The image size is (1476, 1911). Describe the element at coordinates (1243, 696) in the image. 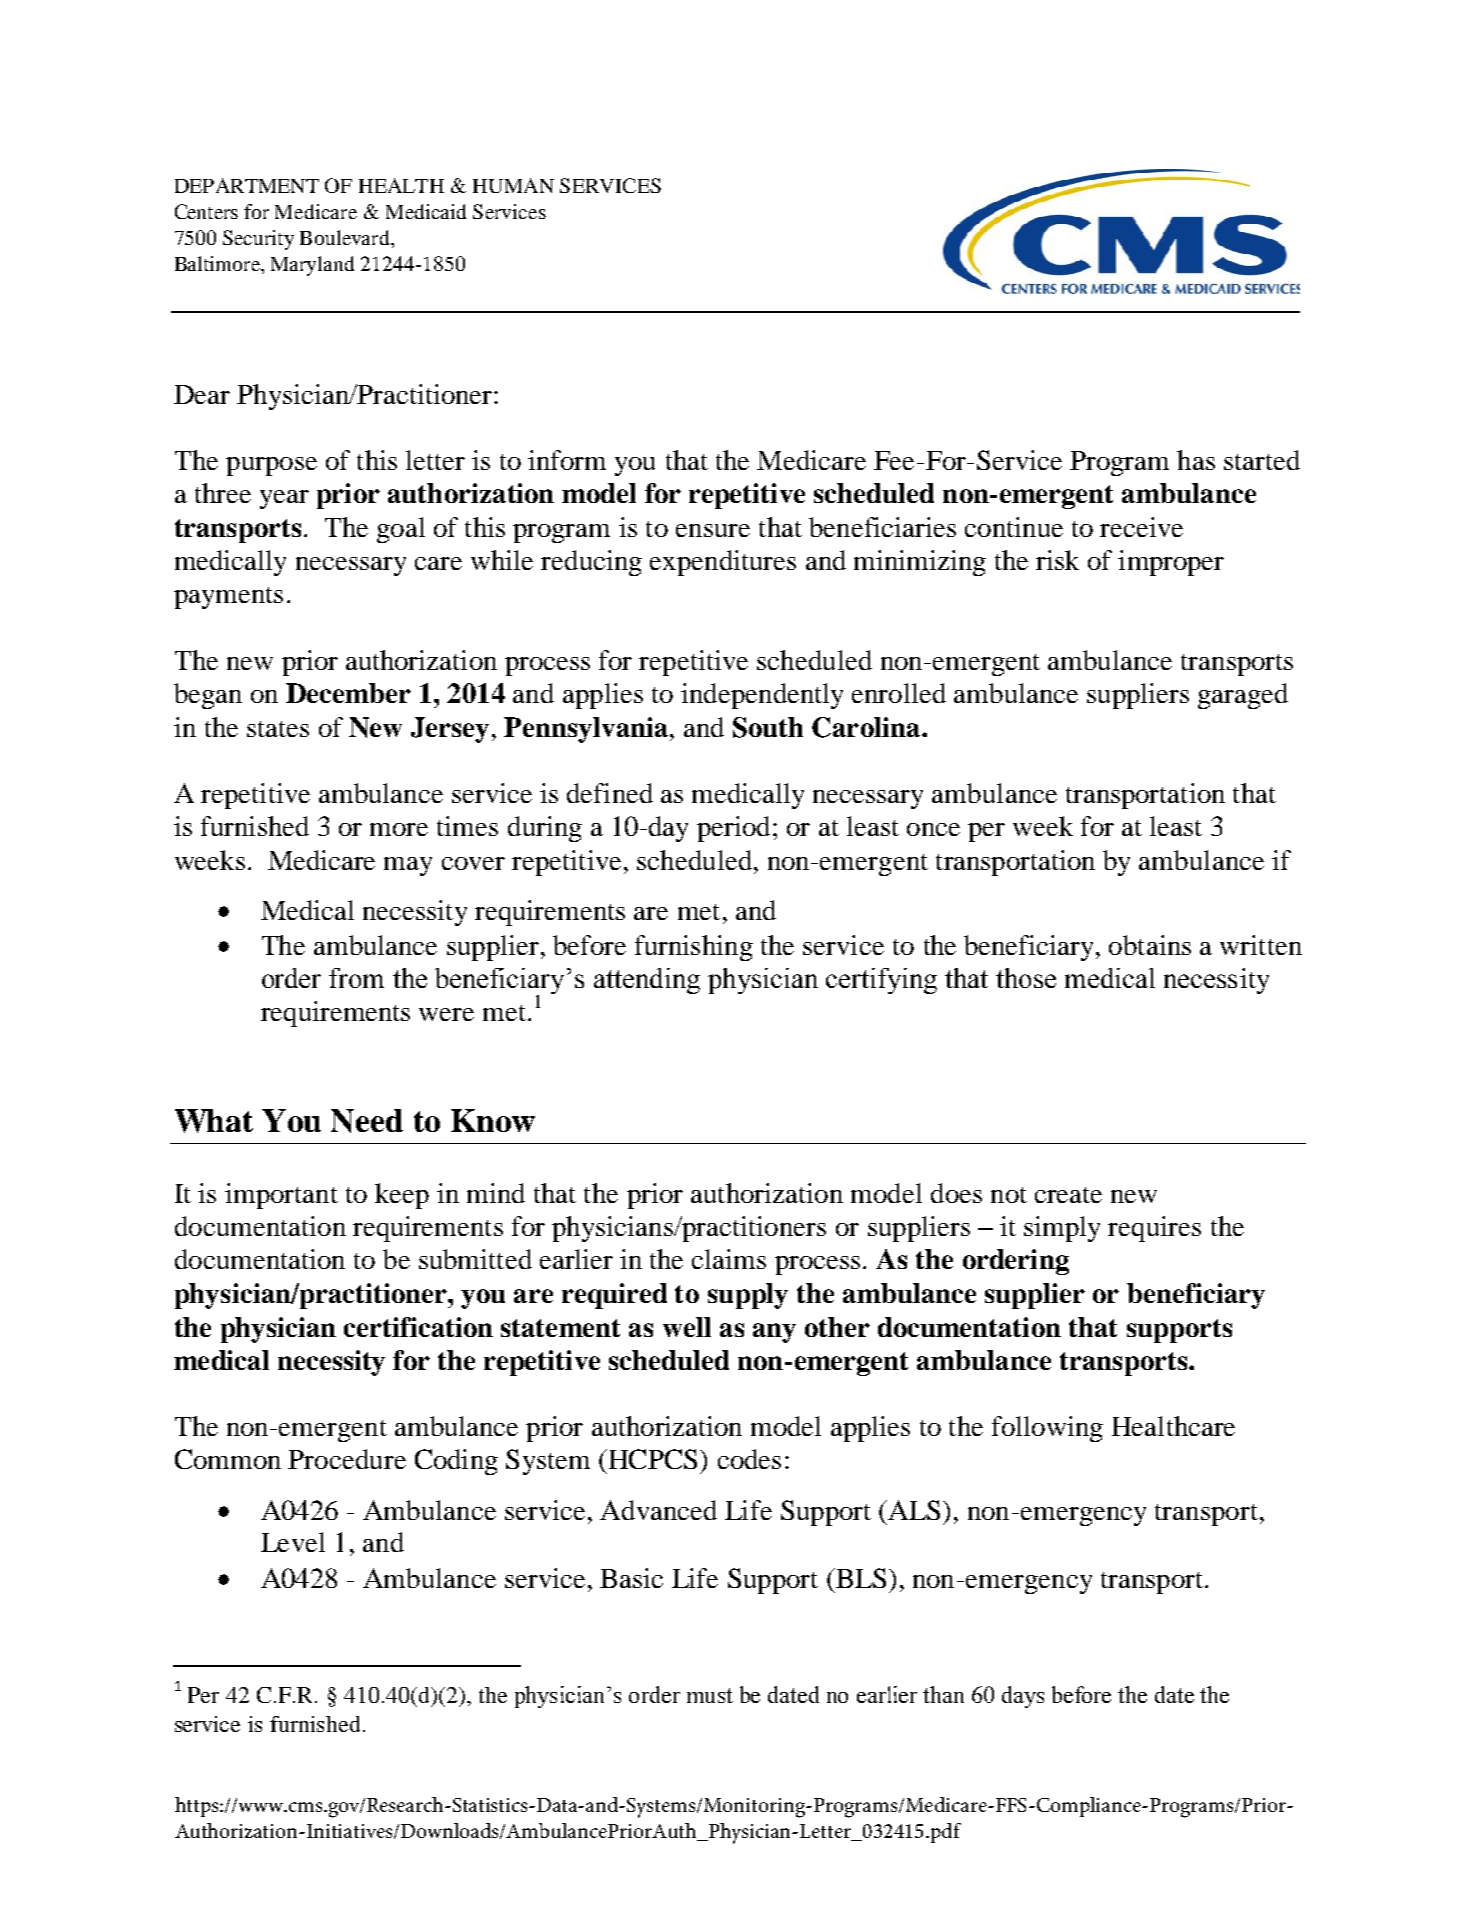

I see `garaged` at that location.
